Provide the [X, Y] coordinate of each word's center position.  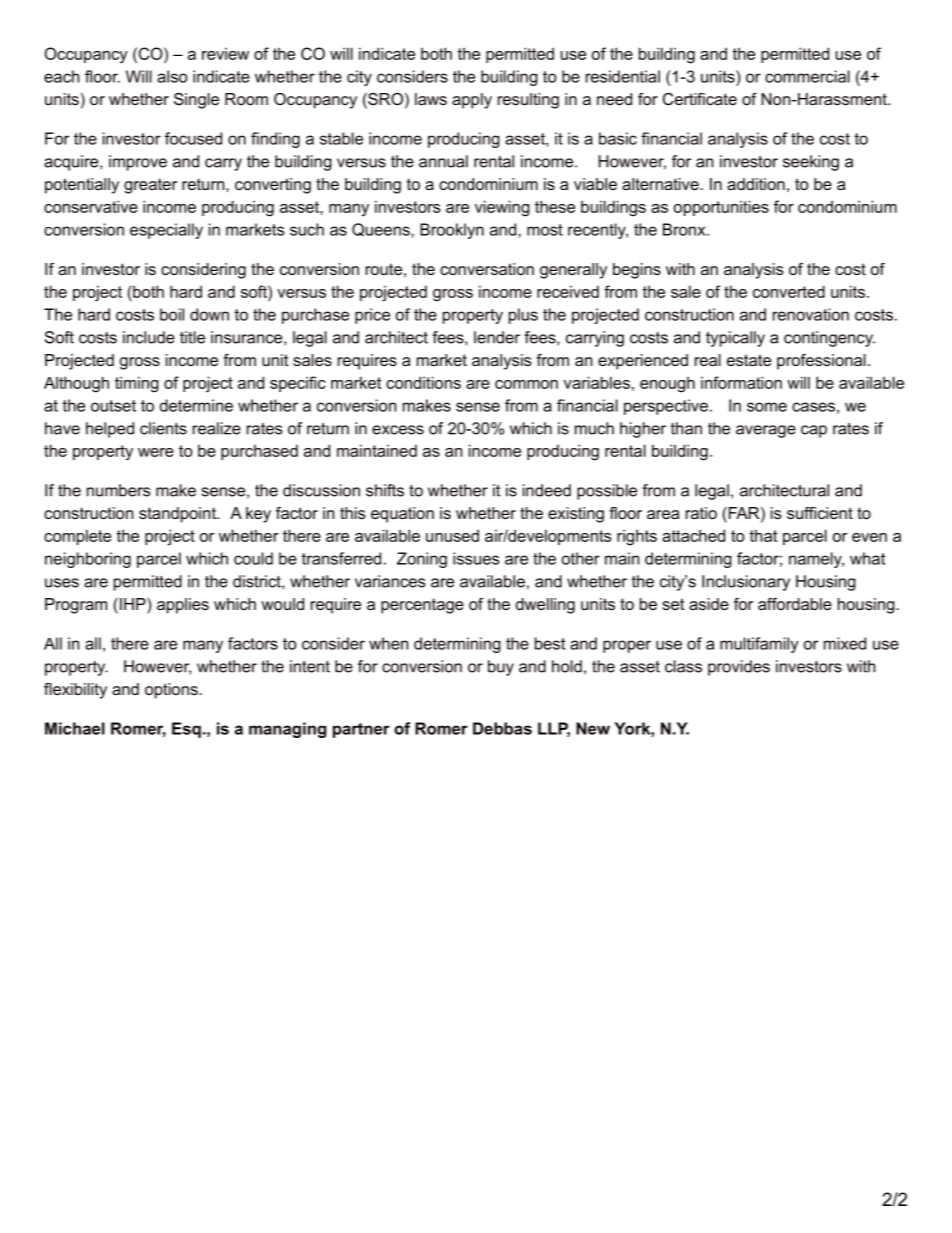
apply [472, 101]
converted [789, 291]
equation [402, 515]
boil [172, 314]
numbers [118, 490]
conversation [487, 269]
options [172, 691]
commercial [807, 76]
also [172, 76]
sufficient [820, 513]
